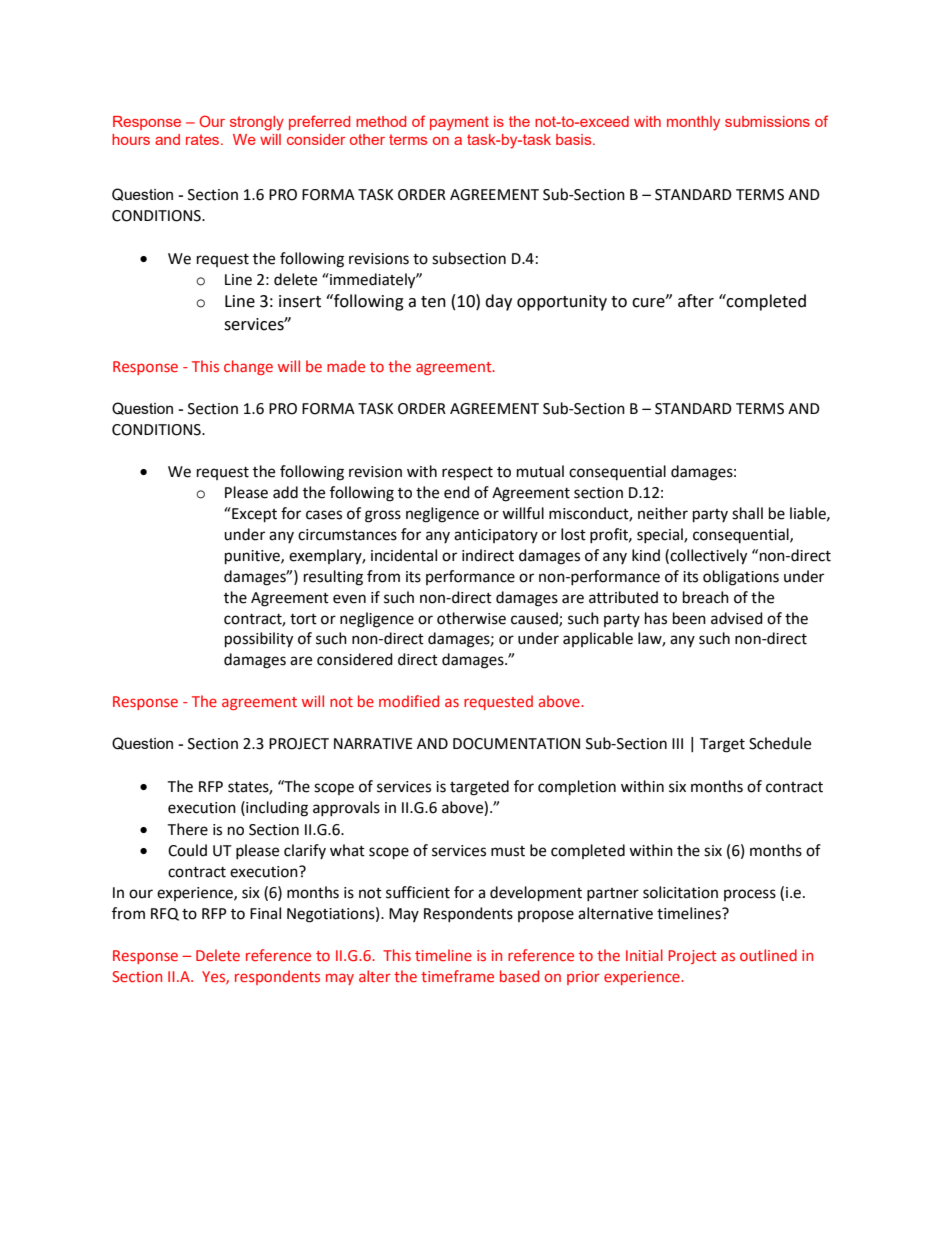  I want to click on Except, so click(253, 515).
